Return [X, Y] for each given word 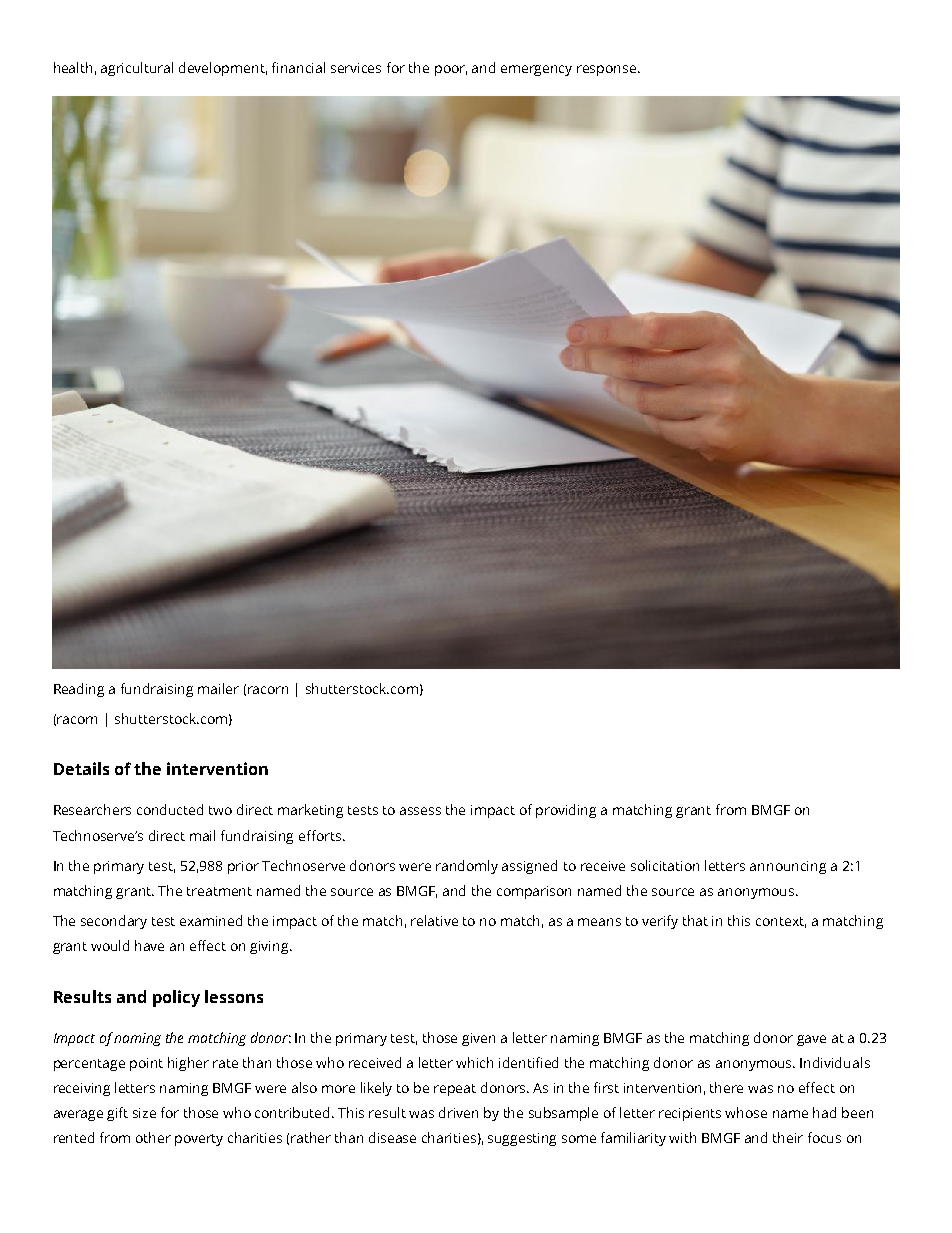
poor [451, 70]
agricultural [137, 69]
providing [566, 811]
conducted [170, 809]
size [144, 1113]
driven [458, 1112]
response [608, 70]
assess [420, 811]
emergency [536, 70]
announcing [788, 867]
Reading [79, 690]
